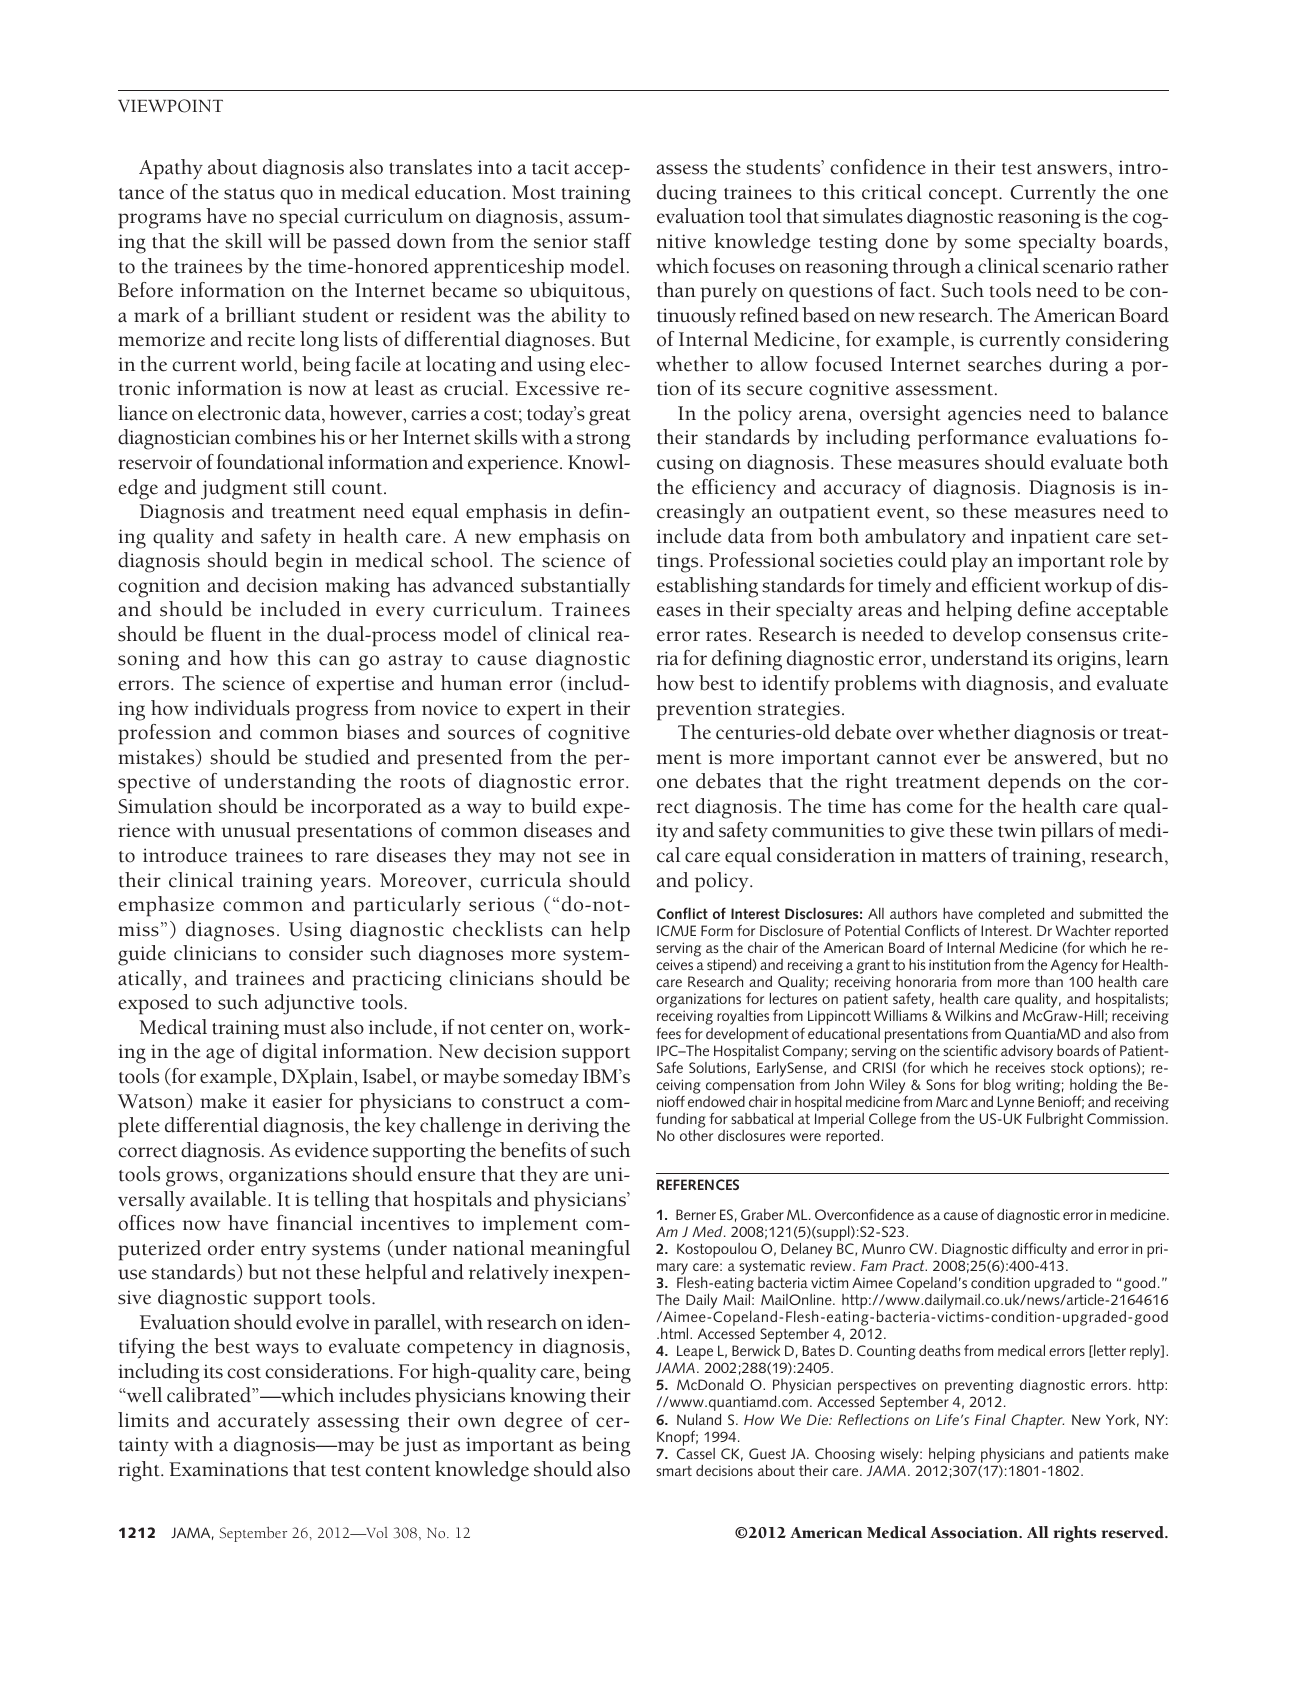 Image resolution: width=1310 pixels, height=1695 pixels. I want to click on see, so click(592, 857).
